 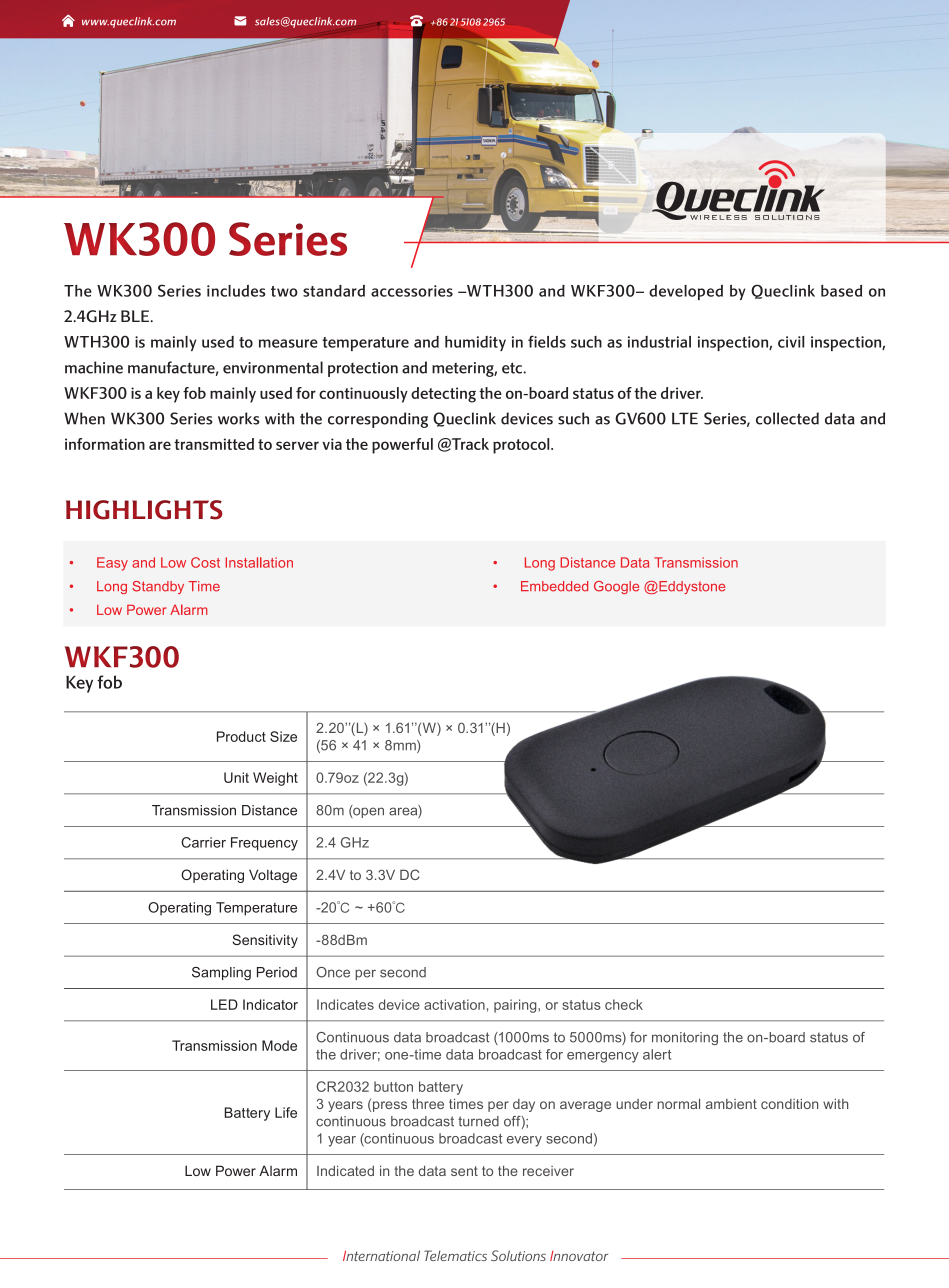 I want to click on Weight, so click(x=275, y=779).
